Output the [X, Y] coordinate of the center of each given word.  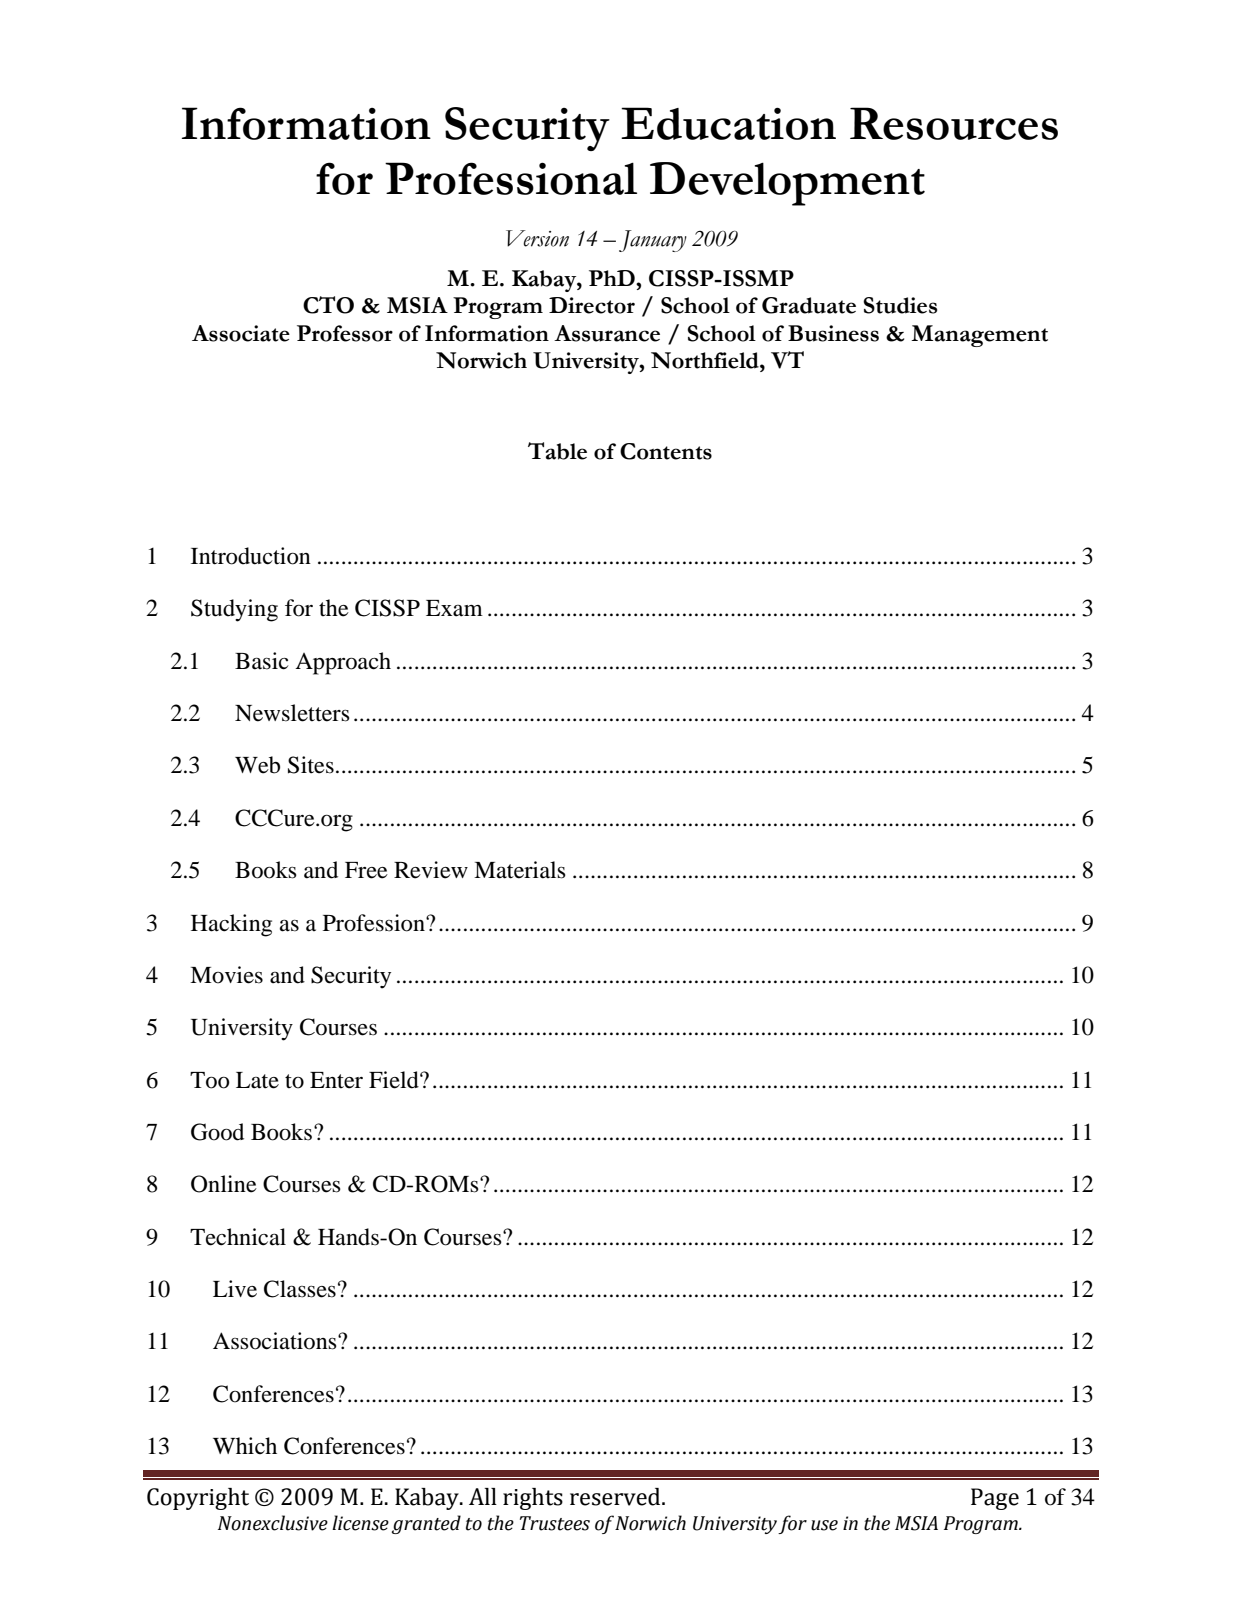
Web [257, 765]
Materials [520, 870]
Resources [954, 123]
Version [537, 238]
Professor [345, 333]
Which [245, 1445]
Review [431, 870]
